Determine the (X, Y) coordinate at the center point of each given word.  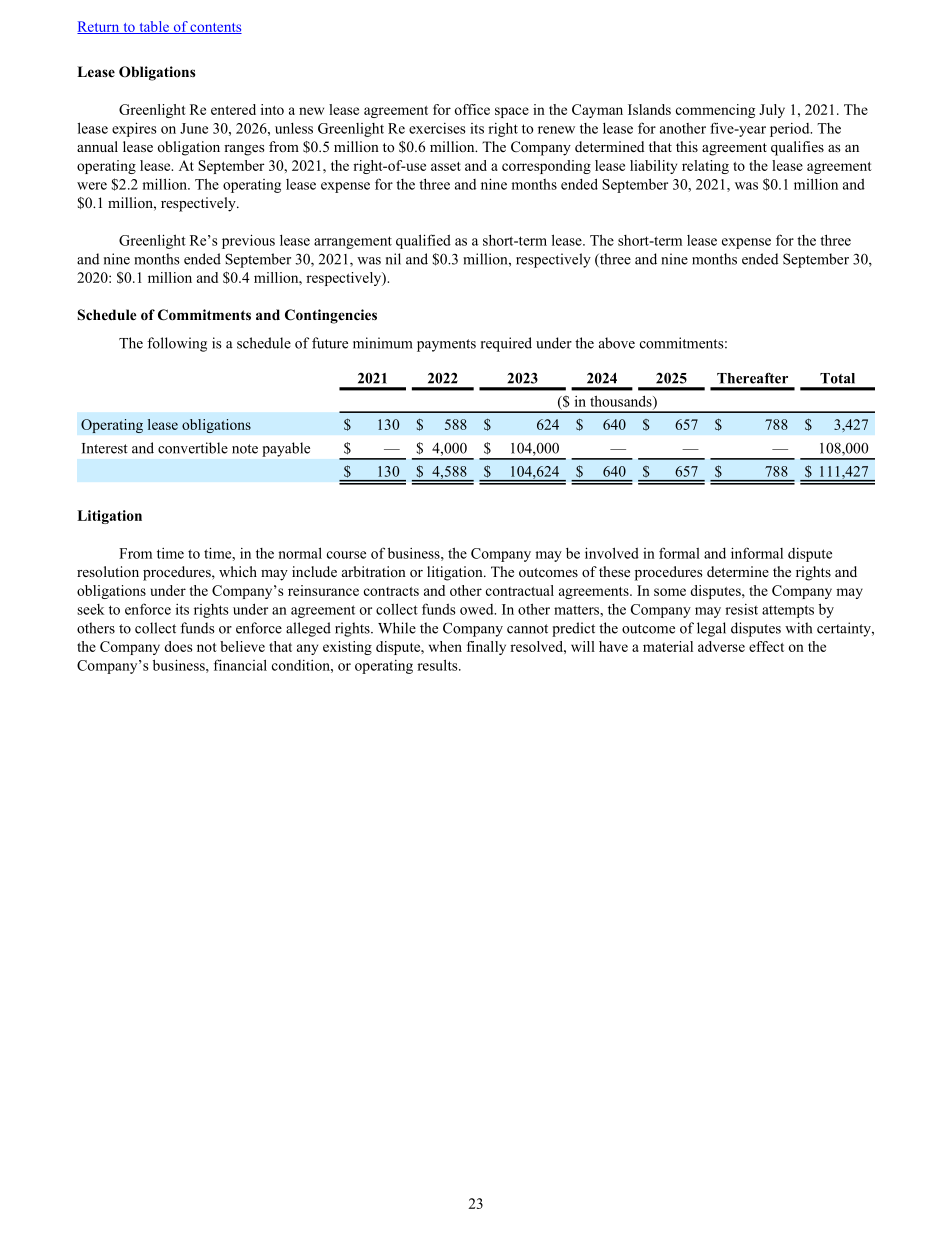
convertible (193, 448)
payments (446, 345)
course (346, 555)
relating (705, 167)
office (472, 109)
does (178, 646)
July (772, 111)
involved (612, 553)
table (154, 27)
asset (446, 166)
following (177, 344)
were (92, 186)
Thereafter (752, 378)
